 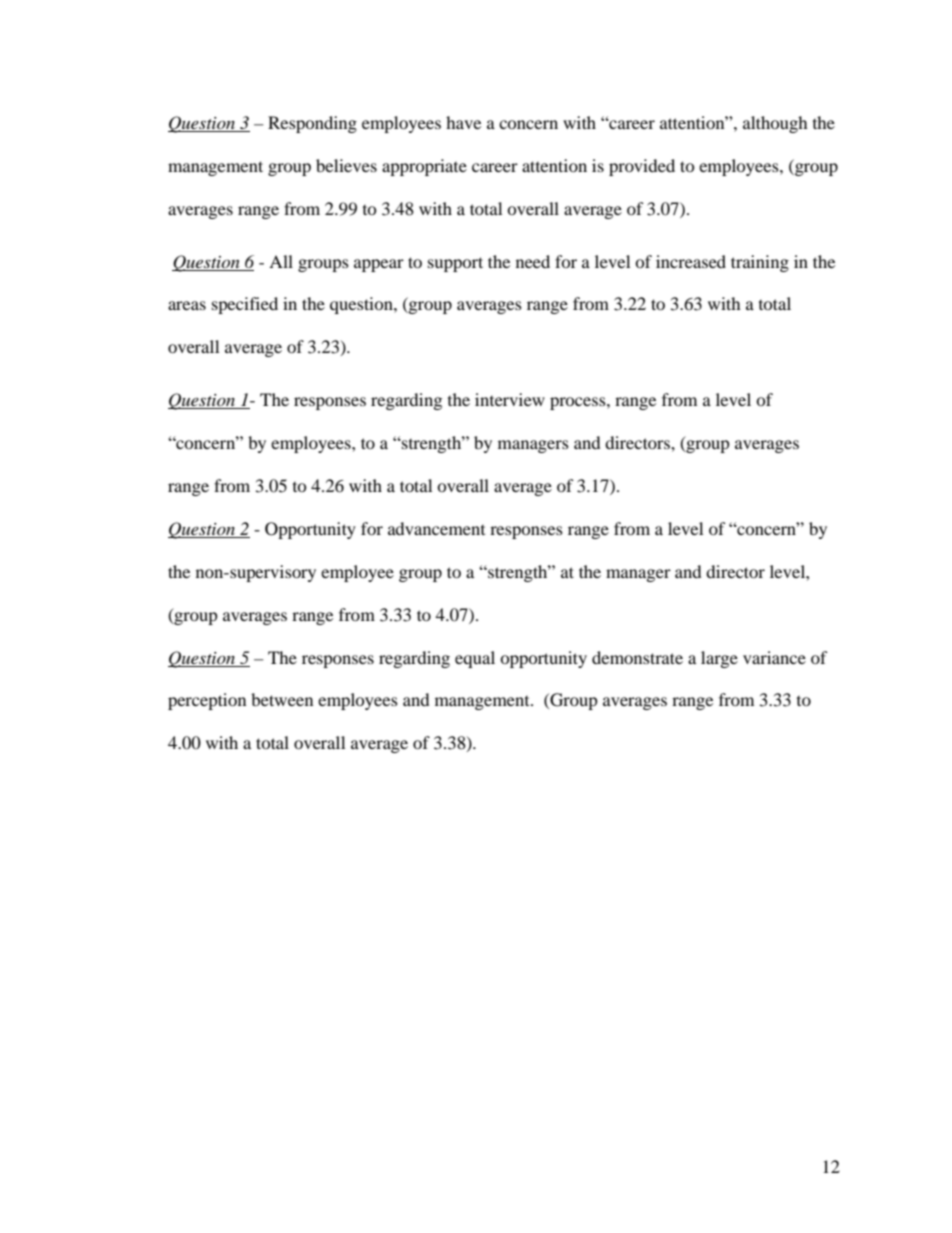 What do you see at coordinates (719, 659) in the screenshot?
I see `large` at bounding box center [719, 659].
